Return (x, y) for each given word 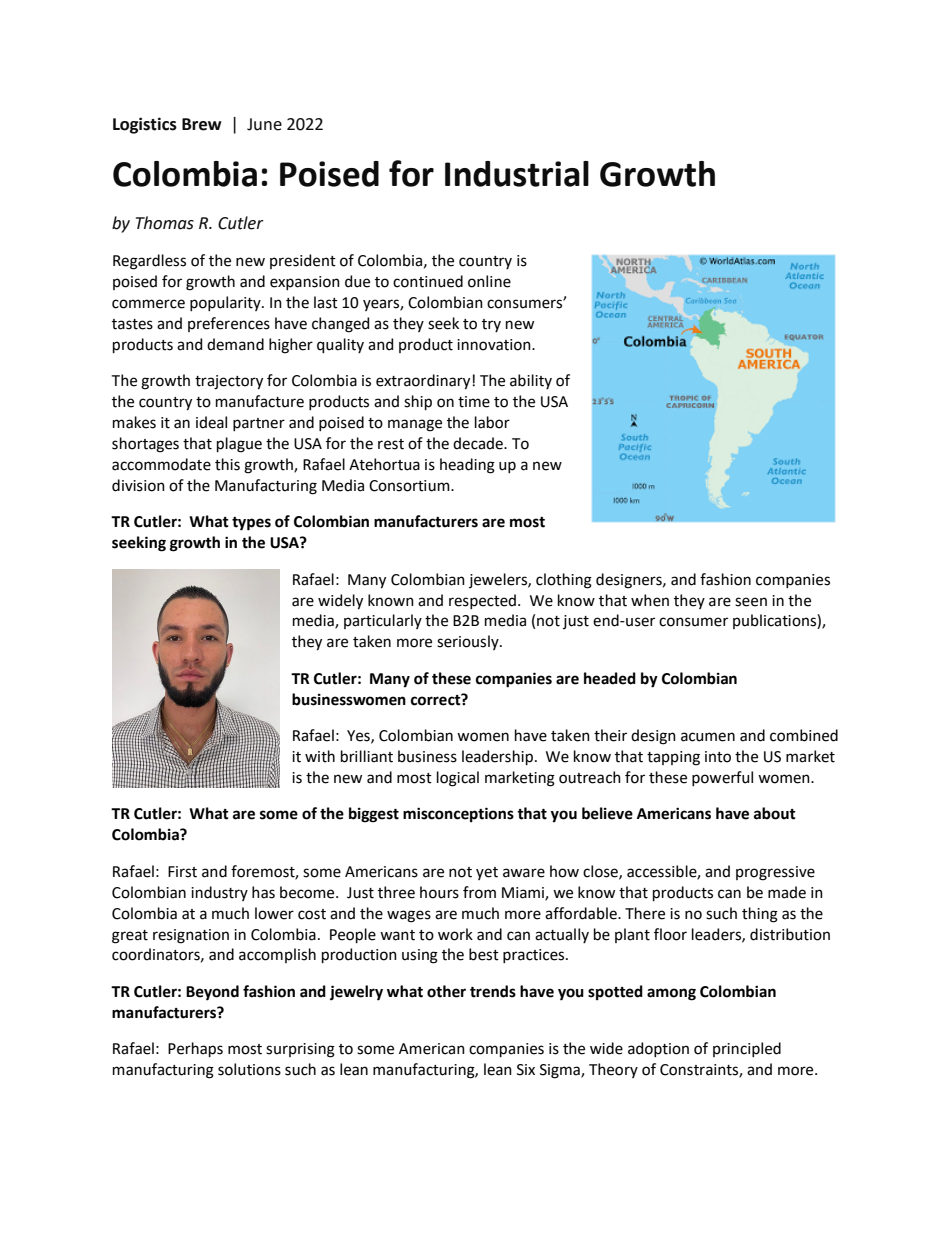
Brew (202, 124)
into (718, 757)
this (227, 464)
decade (479, 443)
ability (531, 381)
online (489, 281)
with (320, 756)
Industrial (517, 174)
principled (747, 1049)
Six (526, 1070)
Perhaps (195, 1049)
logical (458, 779)
